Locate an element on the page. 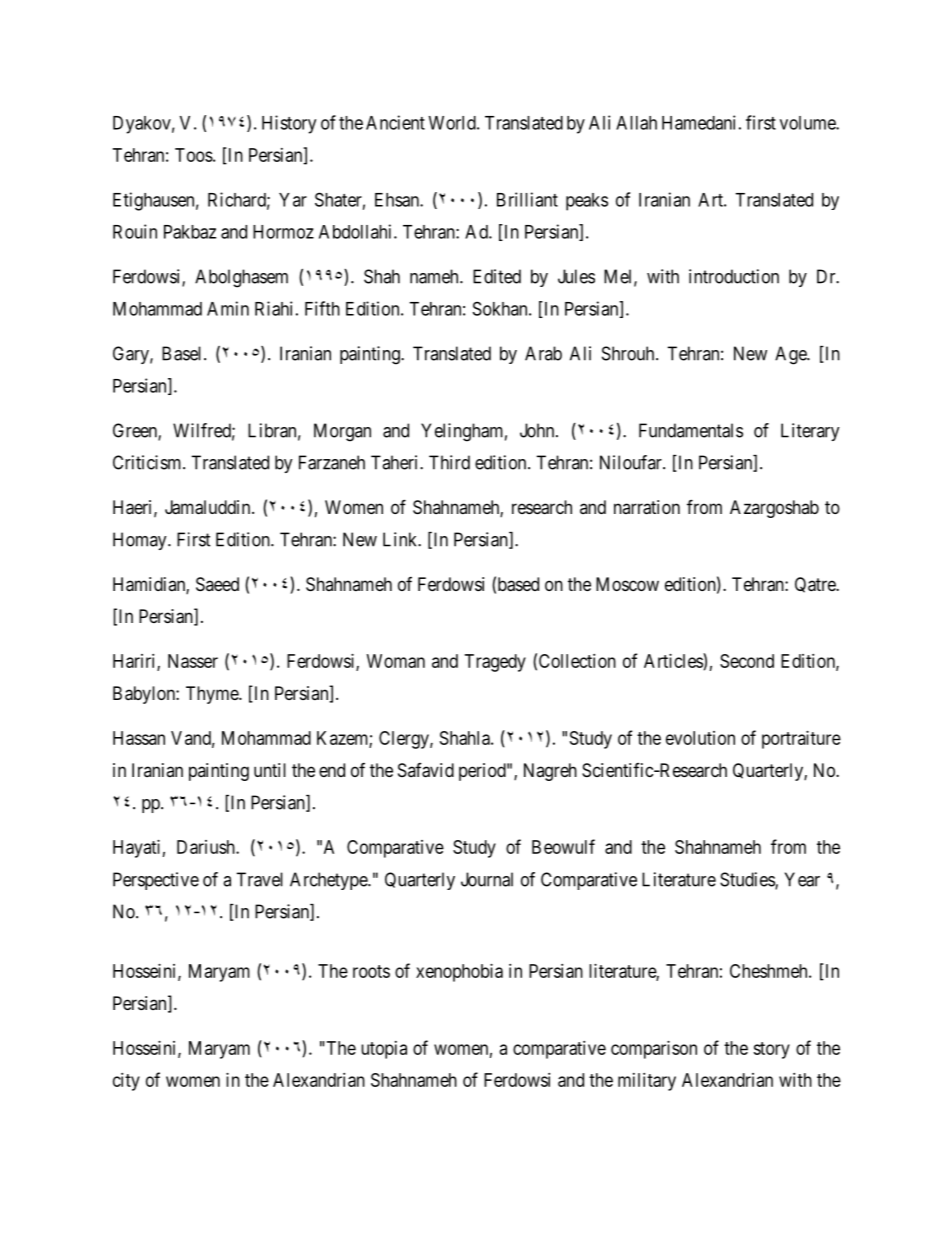 This page has width=952, height=1233. evolution is located at coordinates (700, 738).
